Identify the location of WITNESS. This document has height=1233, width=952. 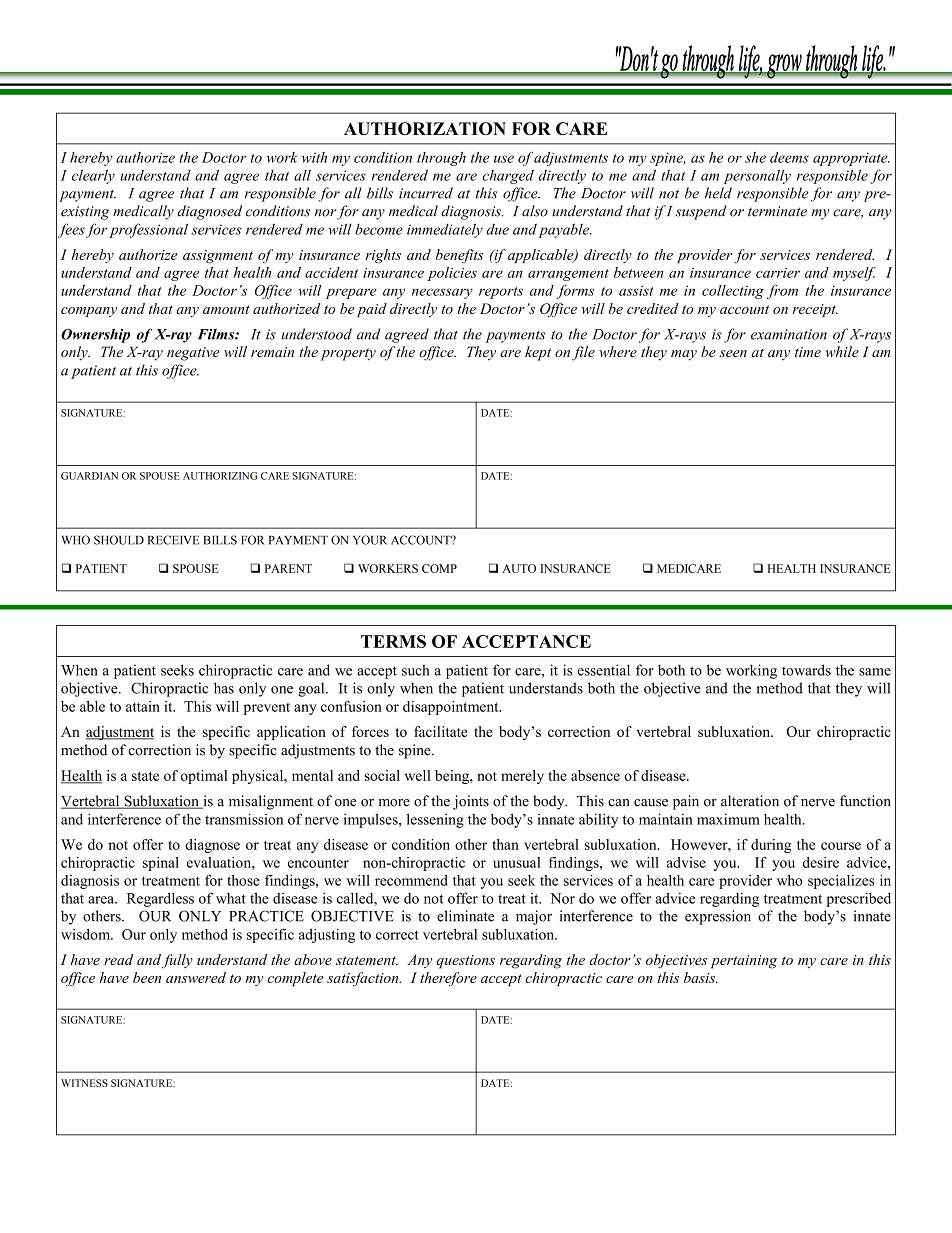
(84, 1083).
